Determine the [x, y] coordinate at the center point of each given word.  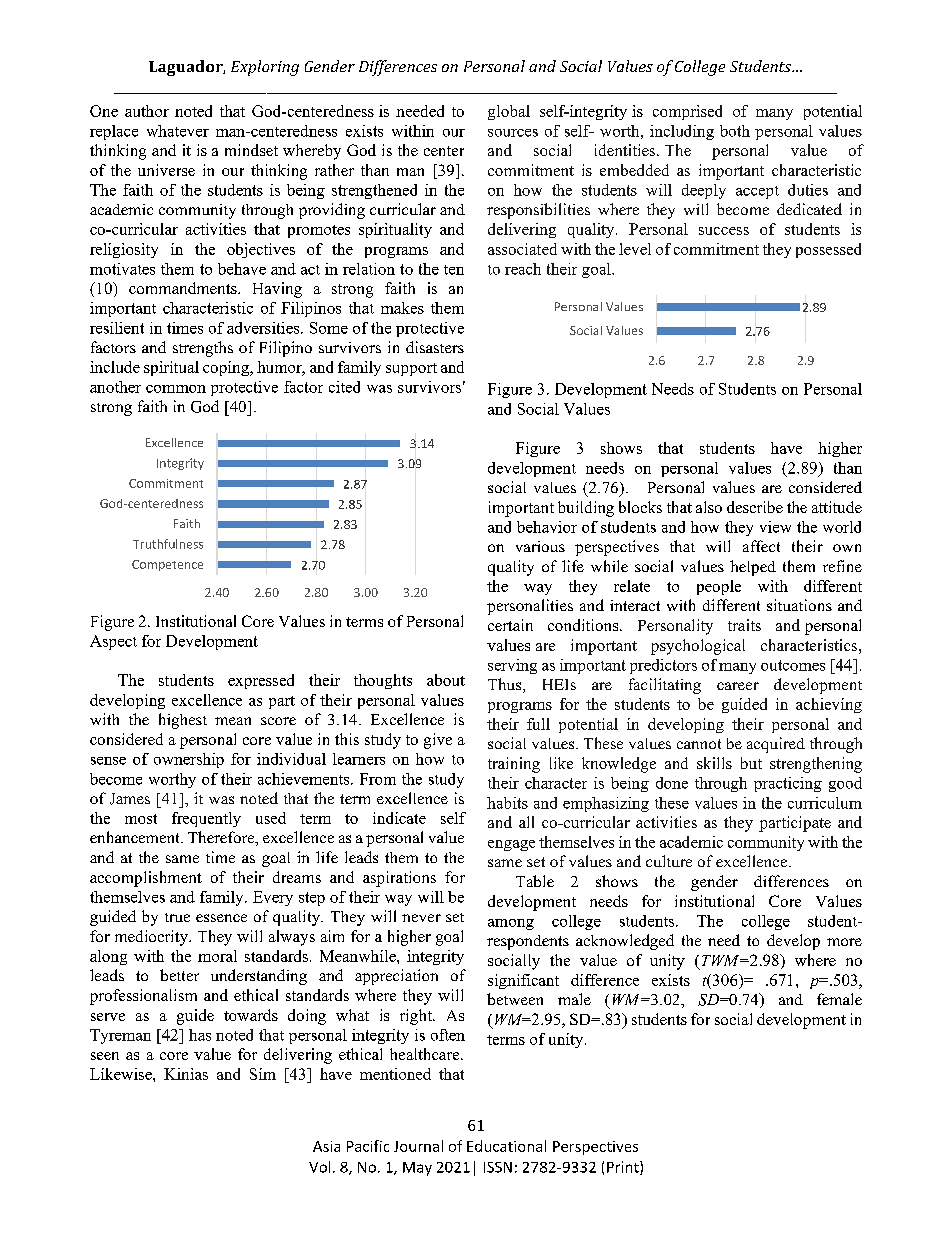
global [509, 112]
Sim [263, 1074]
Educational [506, 1146]
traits [744, 625]
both [735, 131]
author [147, 111]
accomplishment [146, 879]
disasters [435, 347]
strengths [203, 349]
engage [511, 845]
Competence [167, 565]
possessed [828, 250]
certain [510, 625]
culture [669, 861]
